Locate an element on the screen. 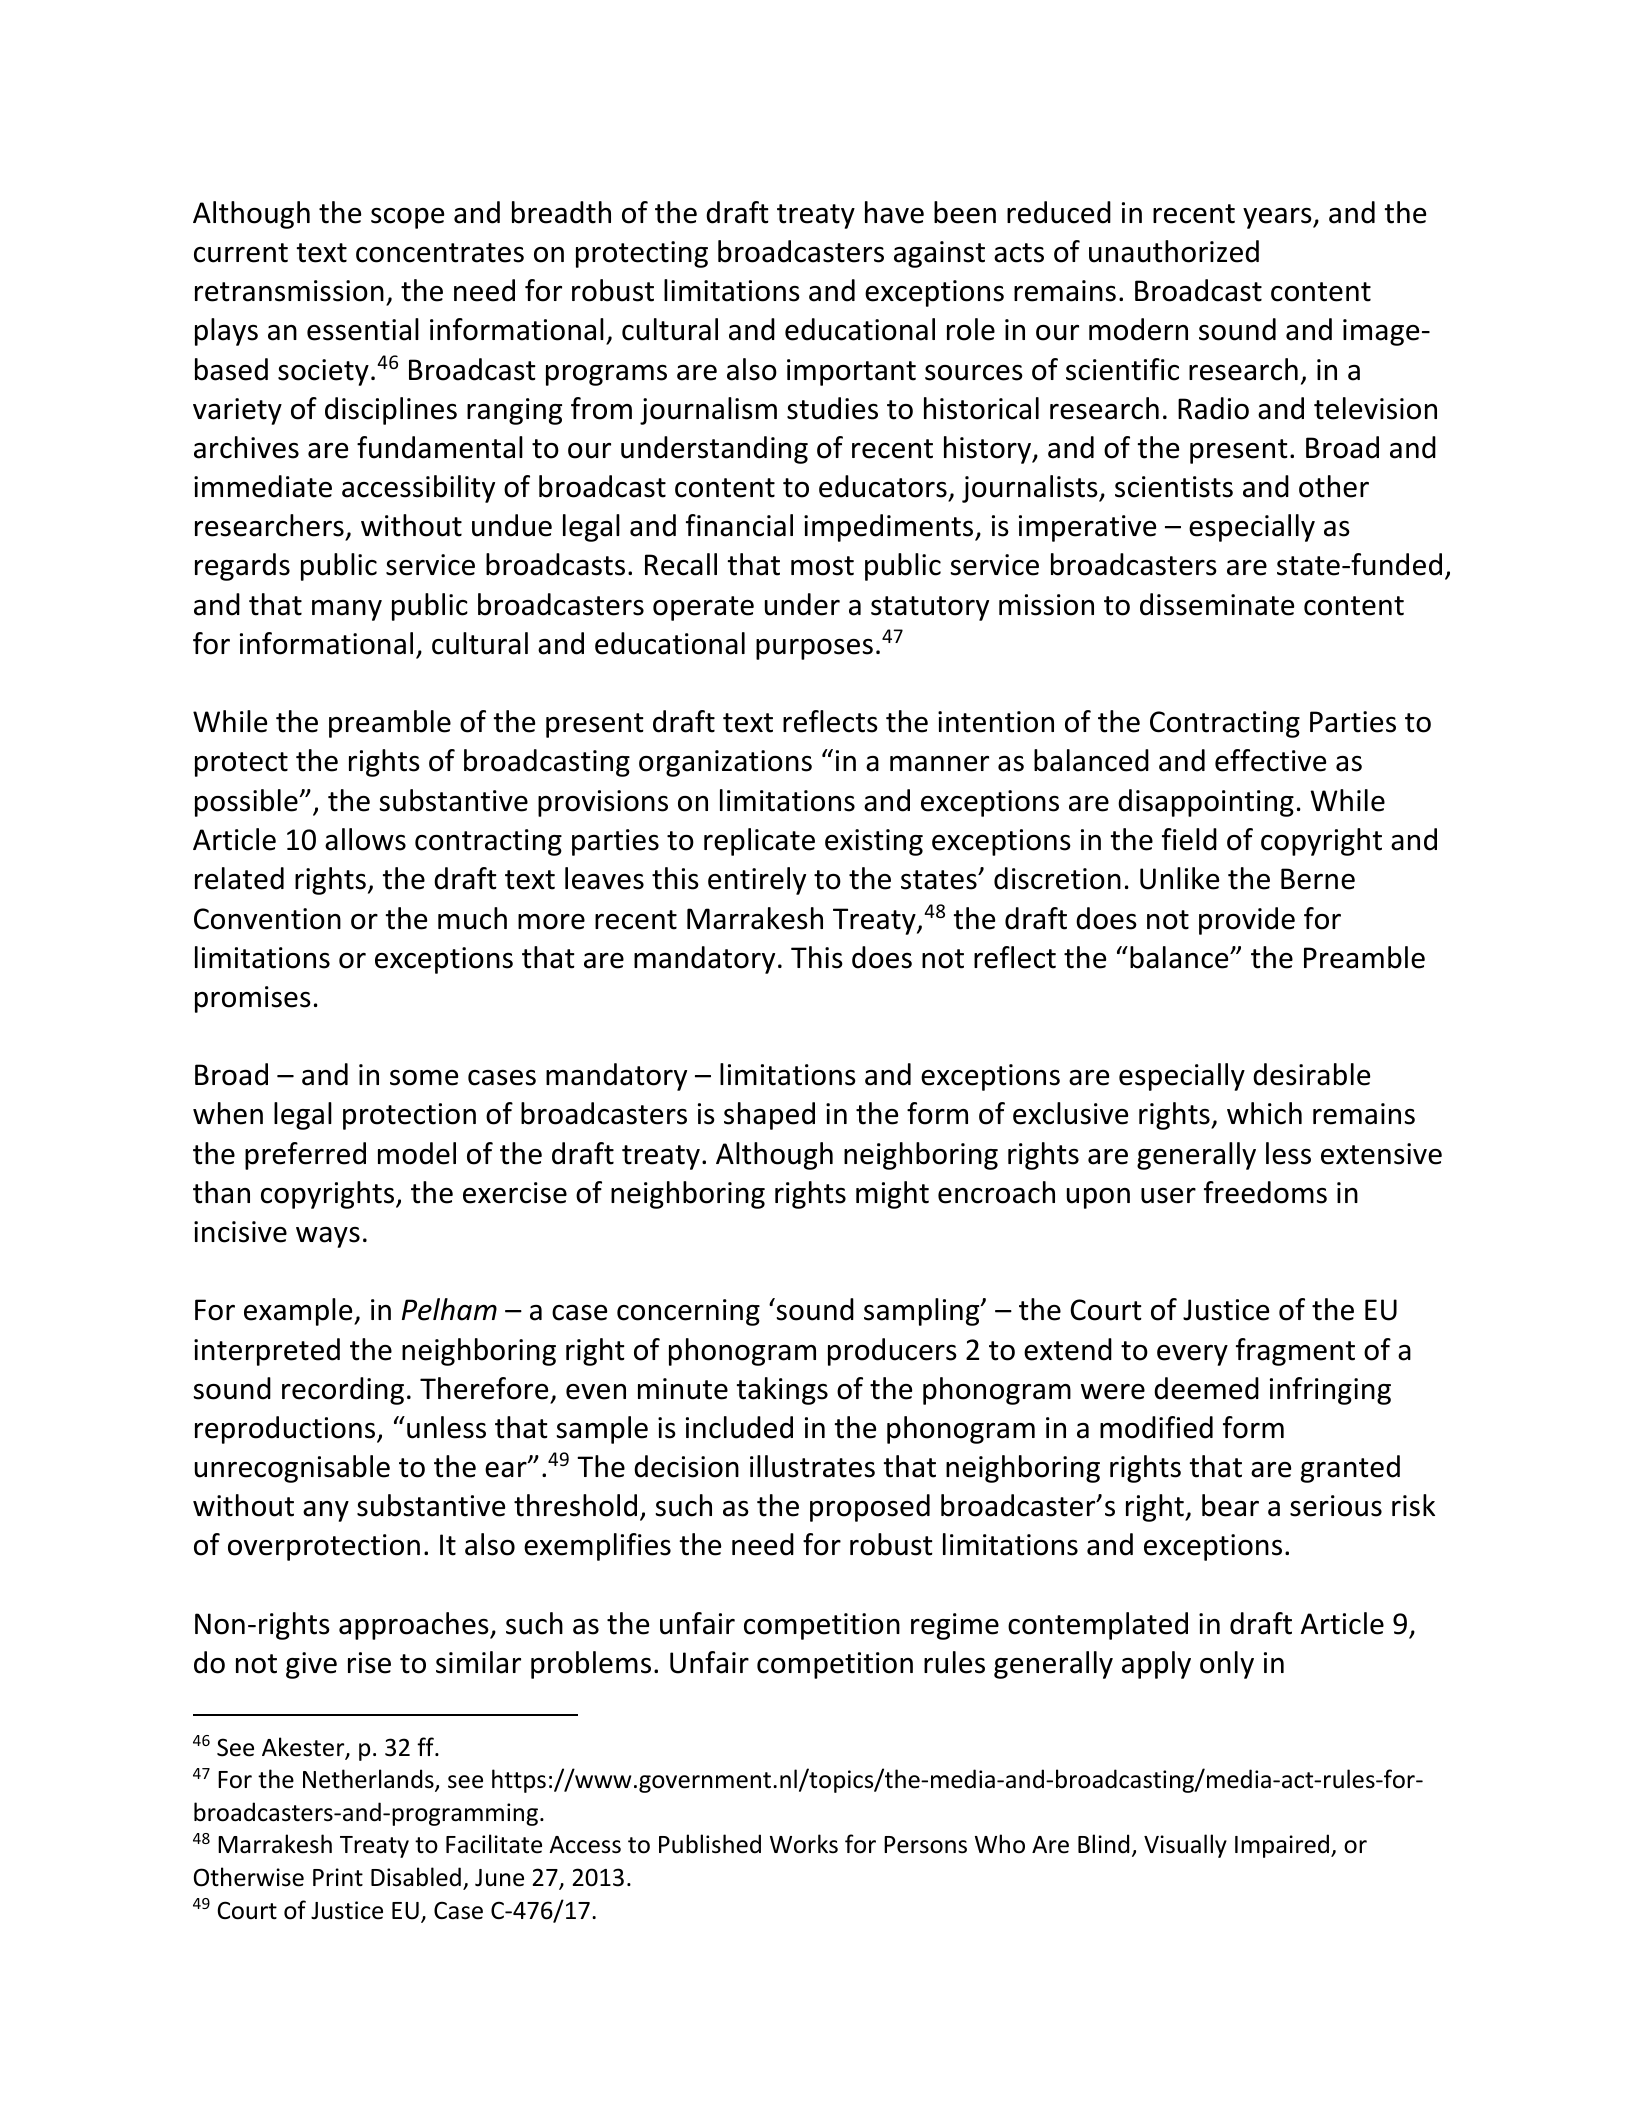 This screenshot has width=1637, height=2119. scope is located at coordinates (407, 218).
